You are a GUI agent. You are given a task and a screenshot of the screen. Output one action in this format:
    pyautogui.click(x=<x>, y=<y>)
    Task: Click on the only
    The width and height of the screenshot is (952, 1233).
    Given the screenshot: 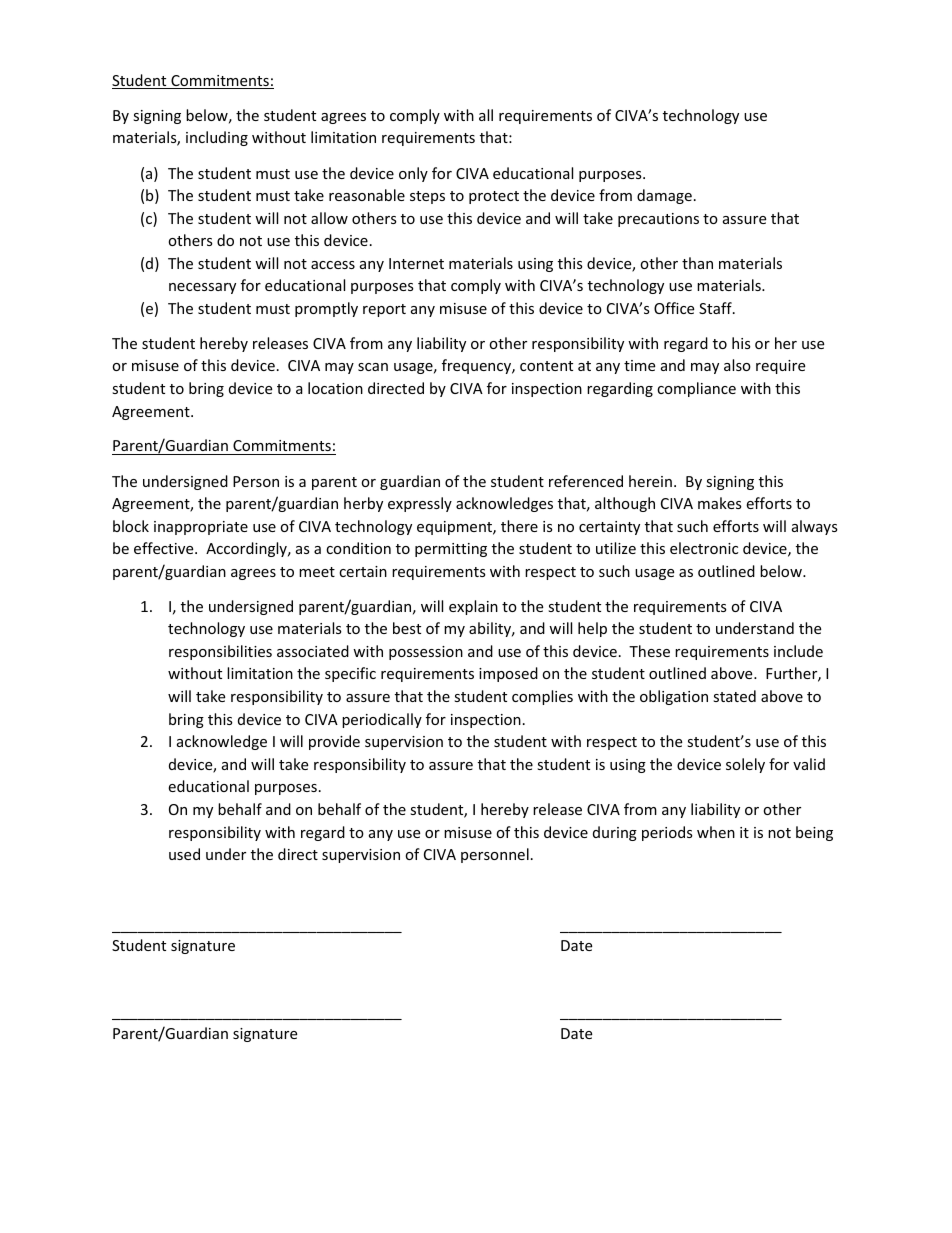 What is the action you would take?
    pyautogui.click(x=413, y=174)
